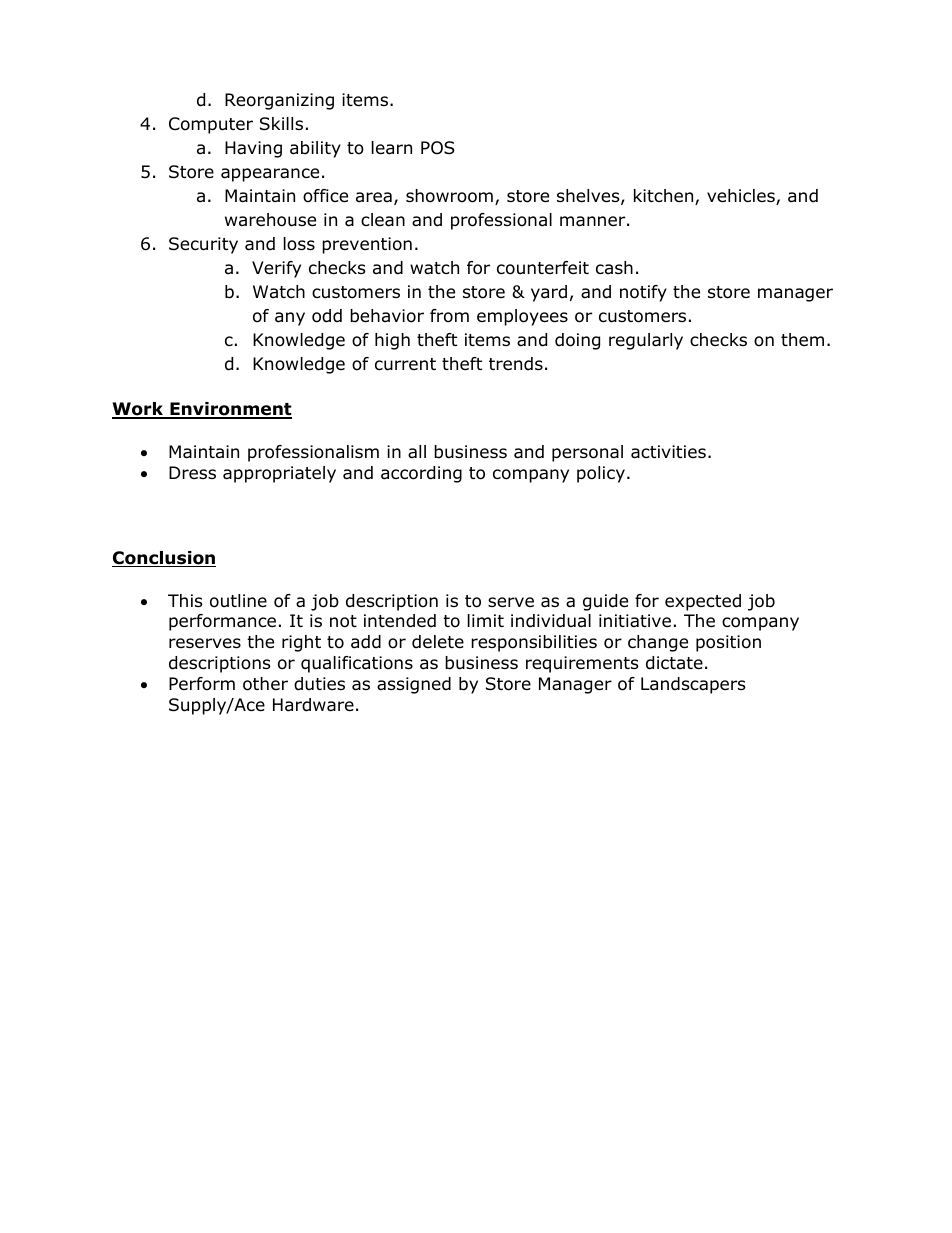  I want to click on vehicles, so click(742, 197).
